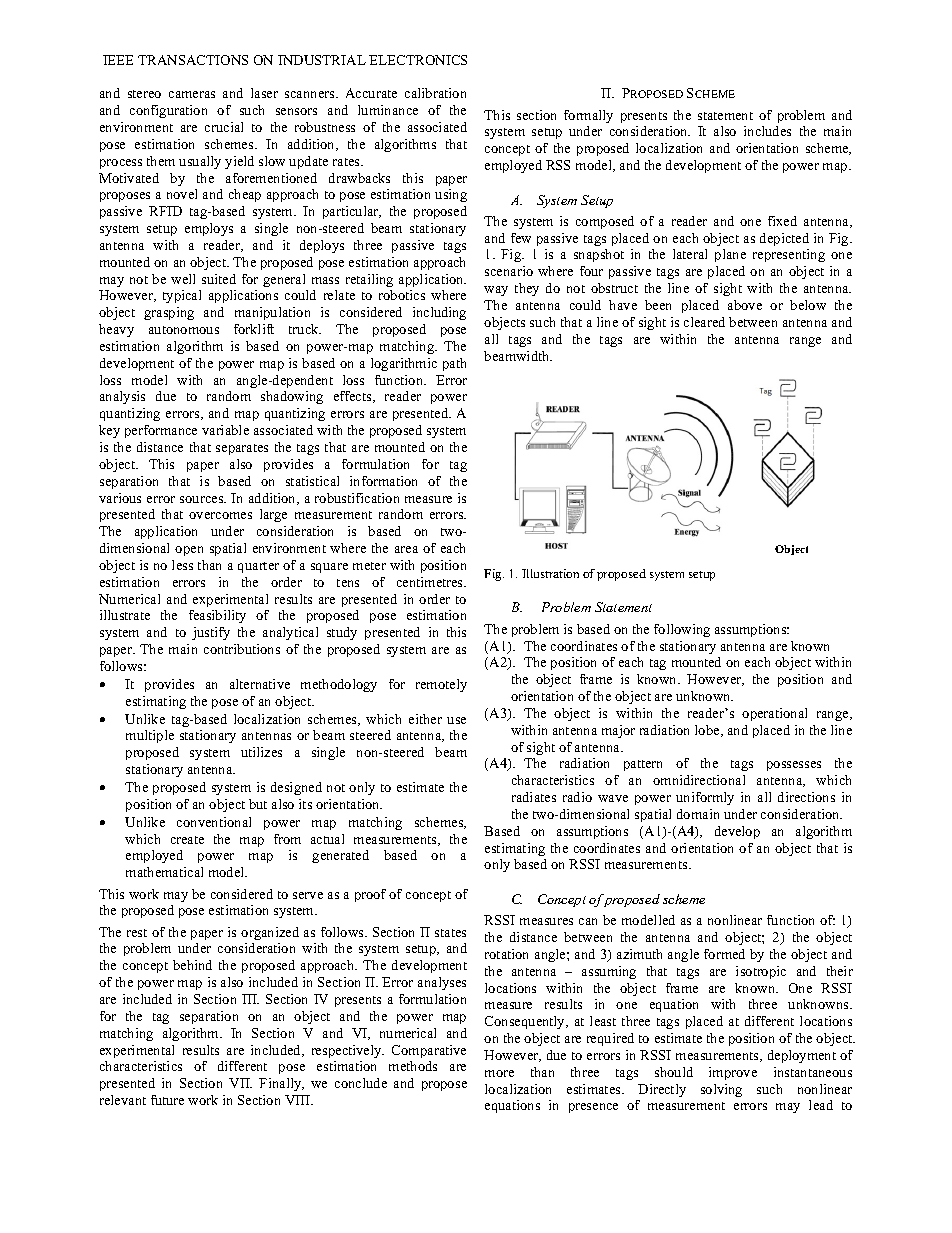  What do you see at coordinates (167, 1100) in the screenshot?
I see `future` at bounding box center [167, 1100].
